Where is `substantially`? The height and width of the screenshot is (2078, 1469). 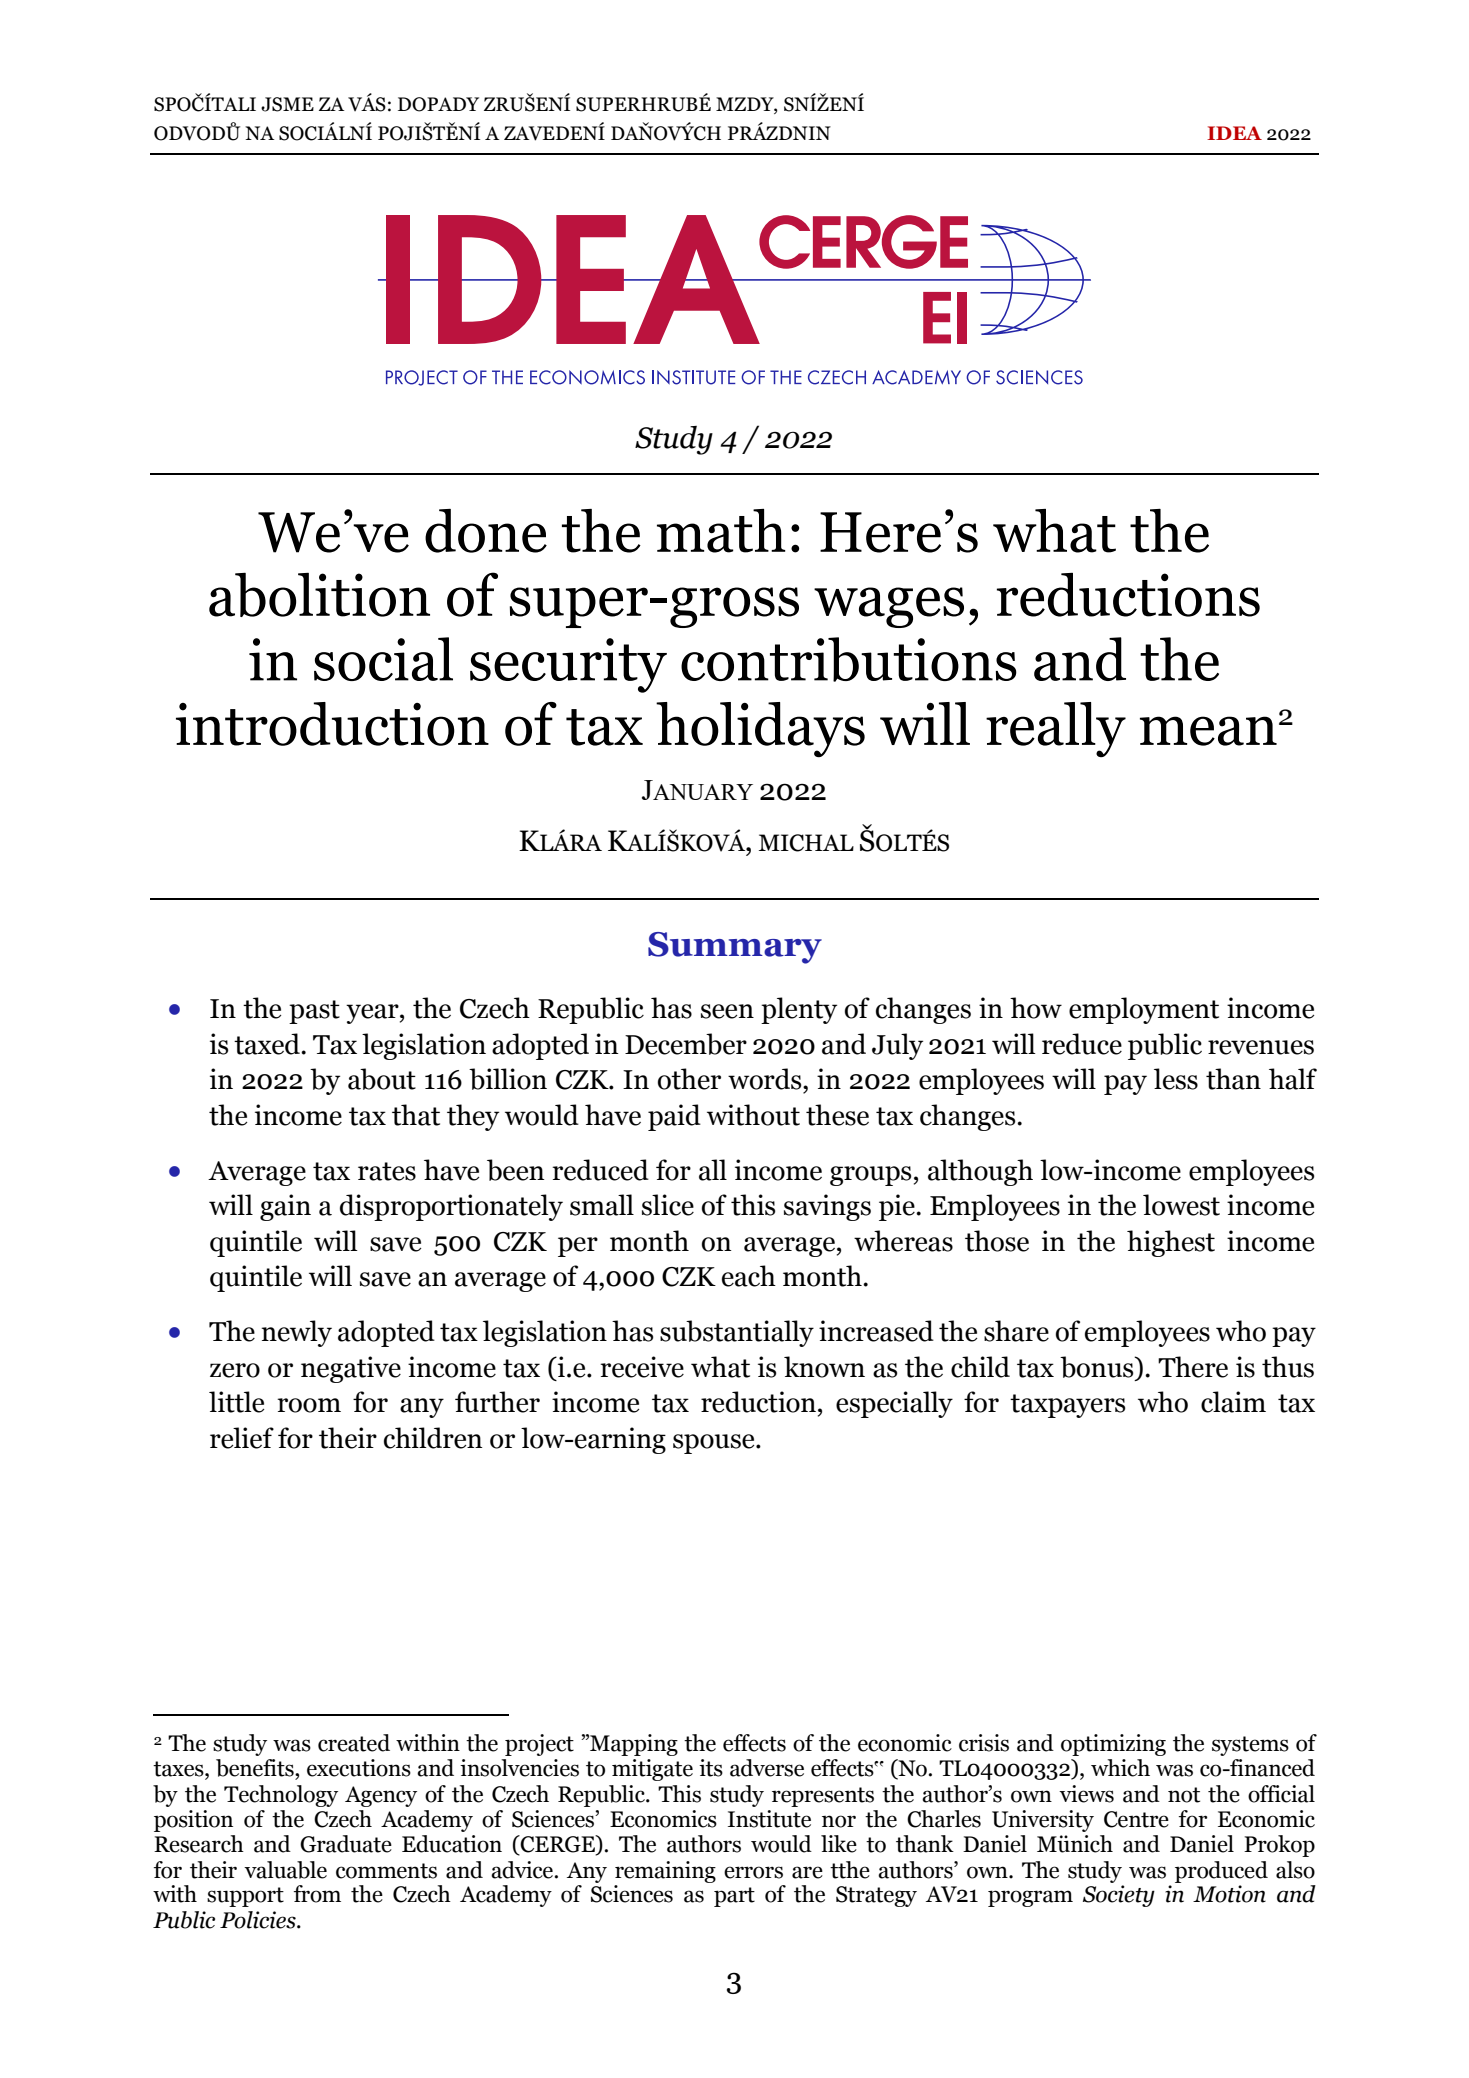 substantially is located at coordinates (737, 1333).
